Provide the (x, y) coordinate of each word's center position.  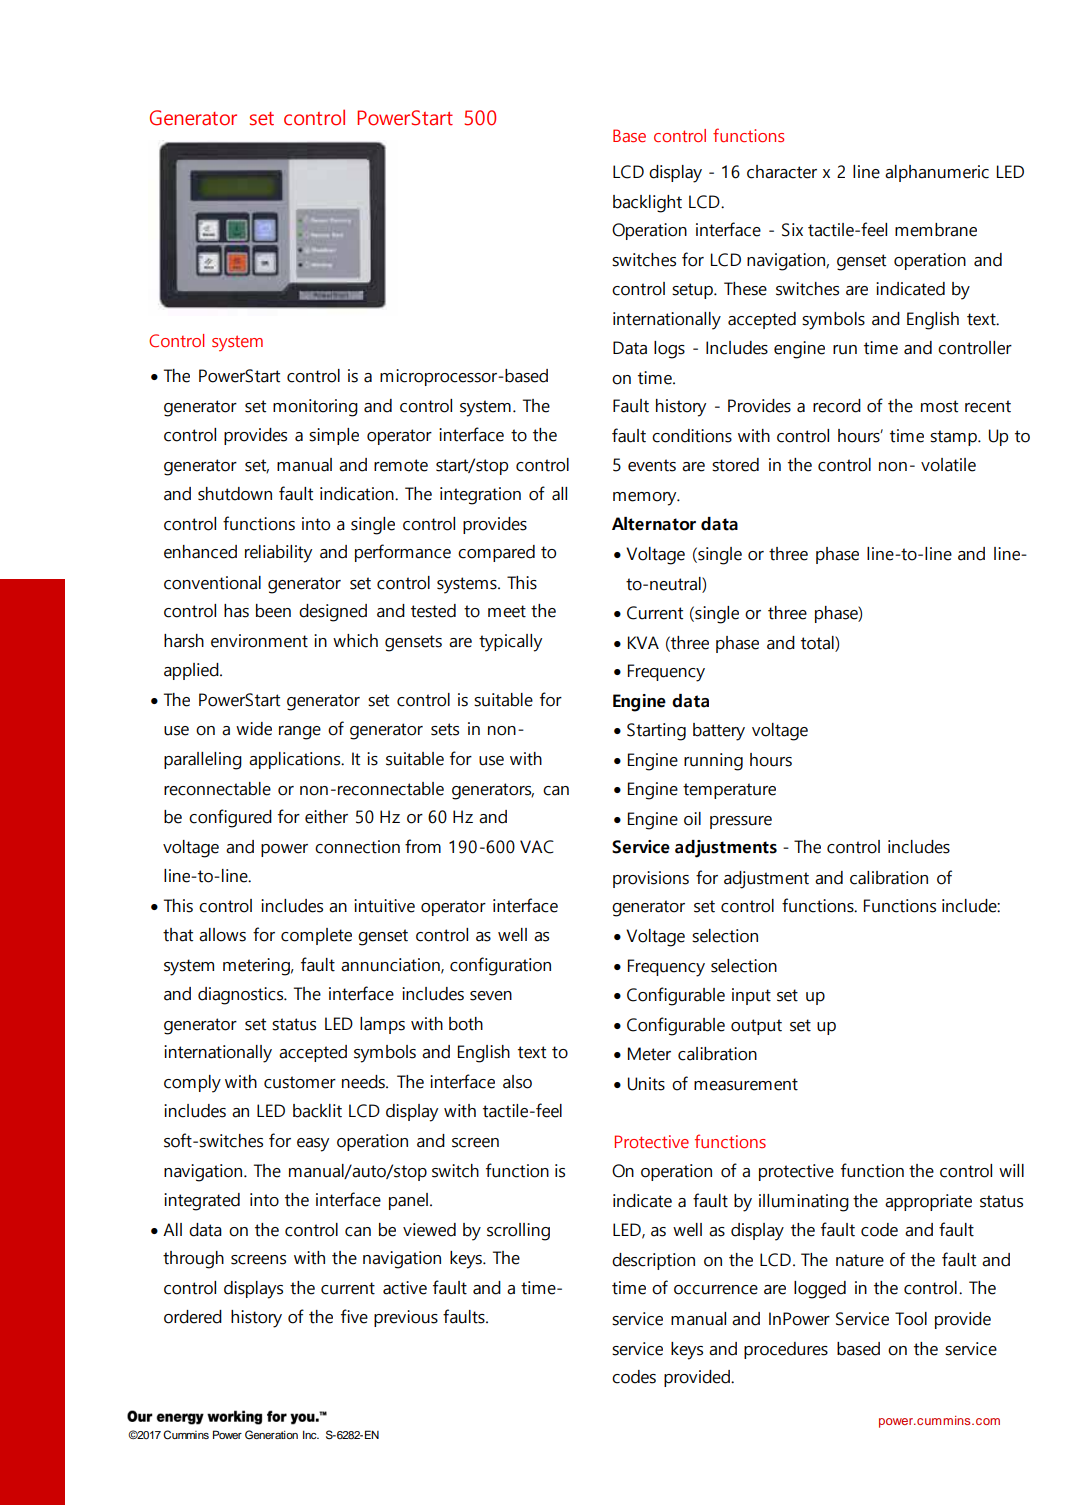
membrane (936, 230)
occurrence (716, 1290)
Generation (271, 1435)
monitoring (315, 408)
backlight (647, 204)
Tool (911, 1319)
